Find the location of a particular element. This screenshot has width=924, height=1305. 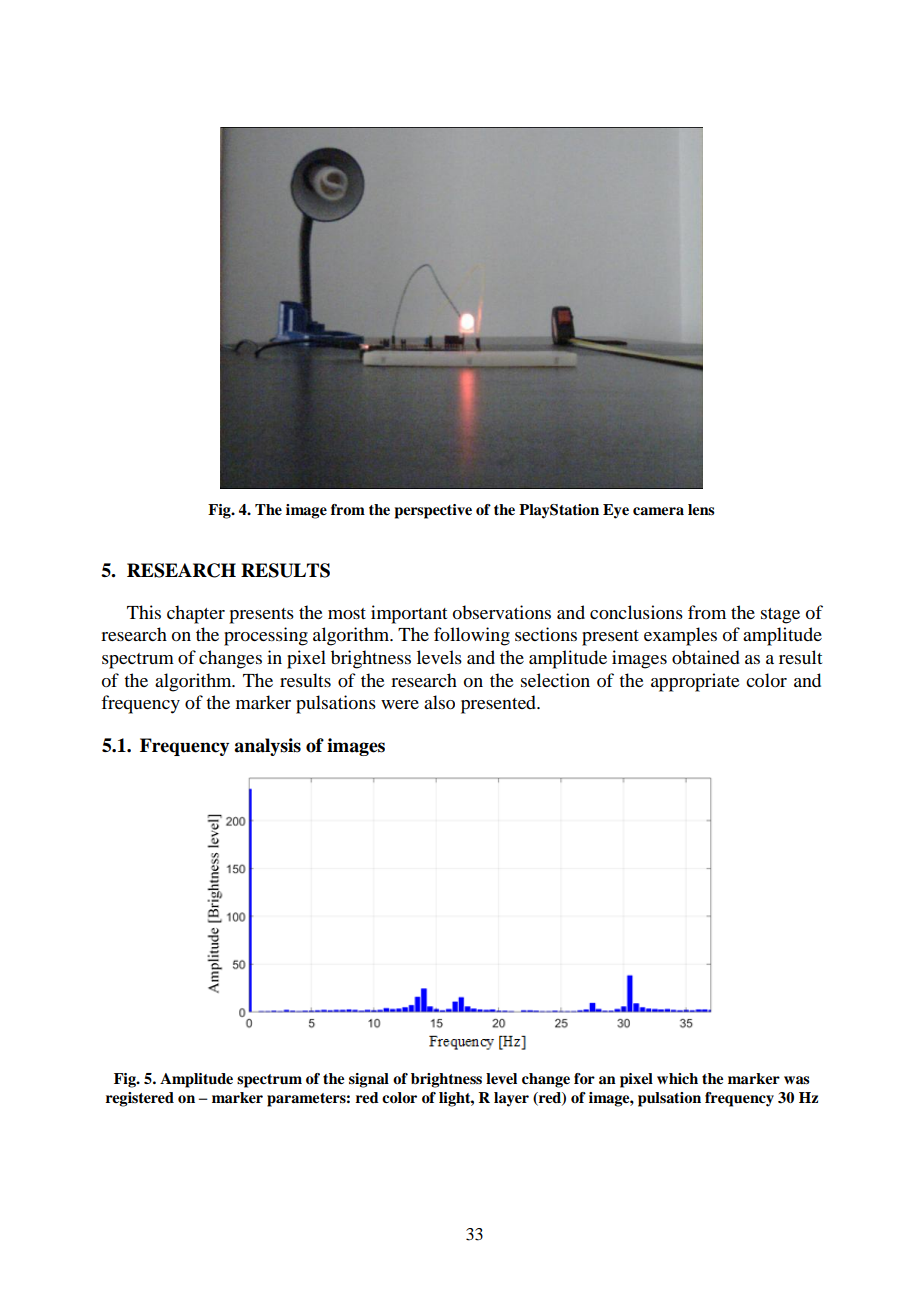

chapter is located at coordinates (196, 614).
